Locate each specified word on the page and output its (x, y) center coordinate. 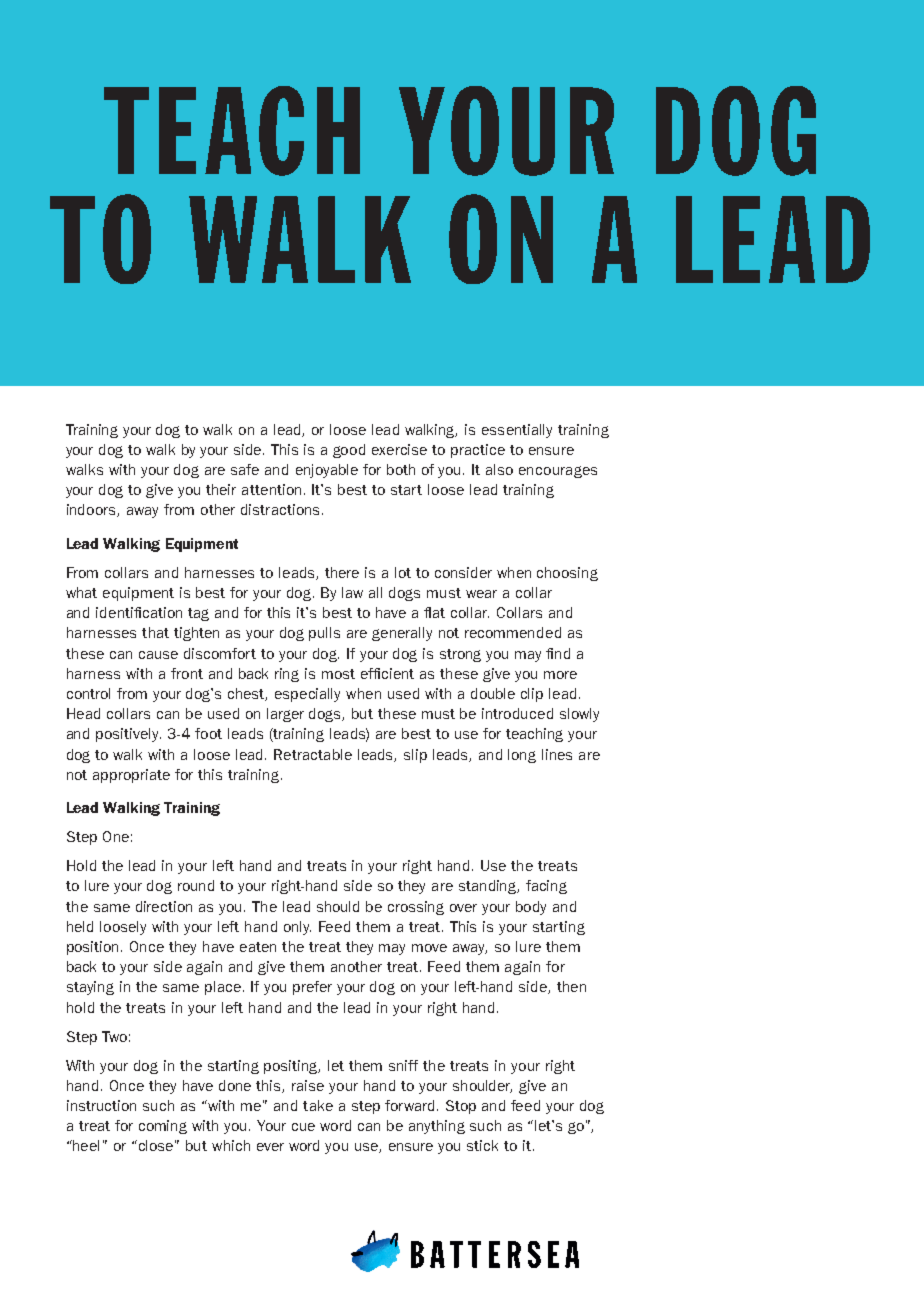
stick (482, 1145)
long (522, 756)
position (94, 948)
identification (139, 612)
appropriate (131, 776)
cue (303, 1127)
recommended (513, 632)
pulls (324, 634)
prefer (312, 988)
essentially (517, 431)
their (221, 489)
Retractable (313, 754)
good (349, 451)
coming (163, 1127)
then (571, 986)
